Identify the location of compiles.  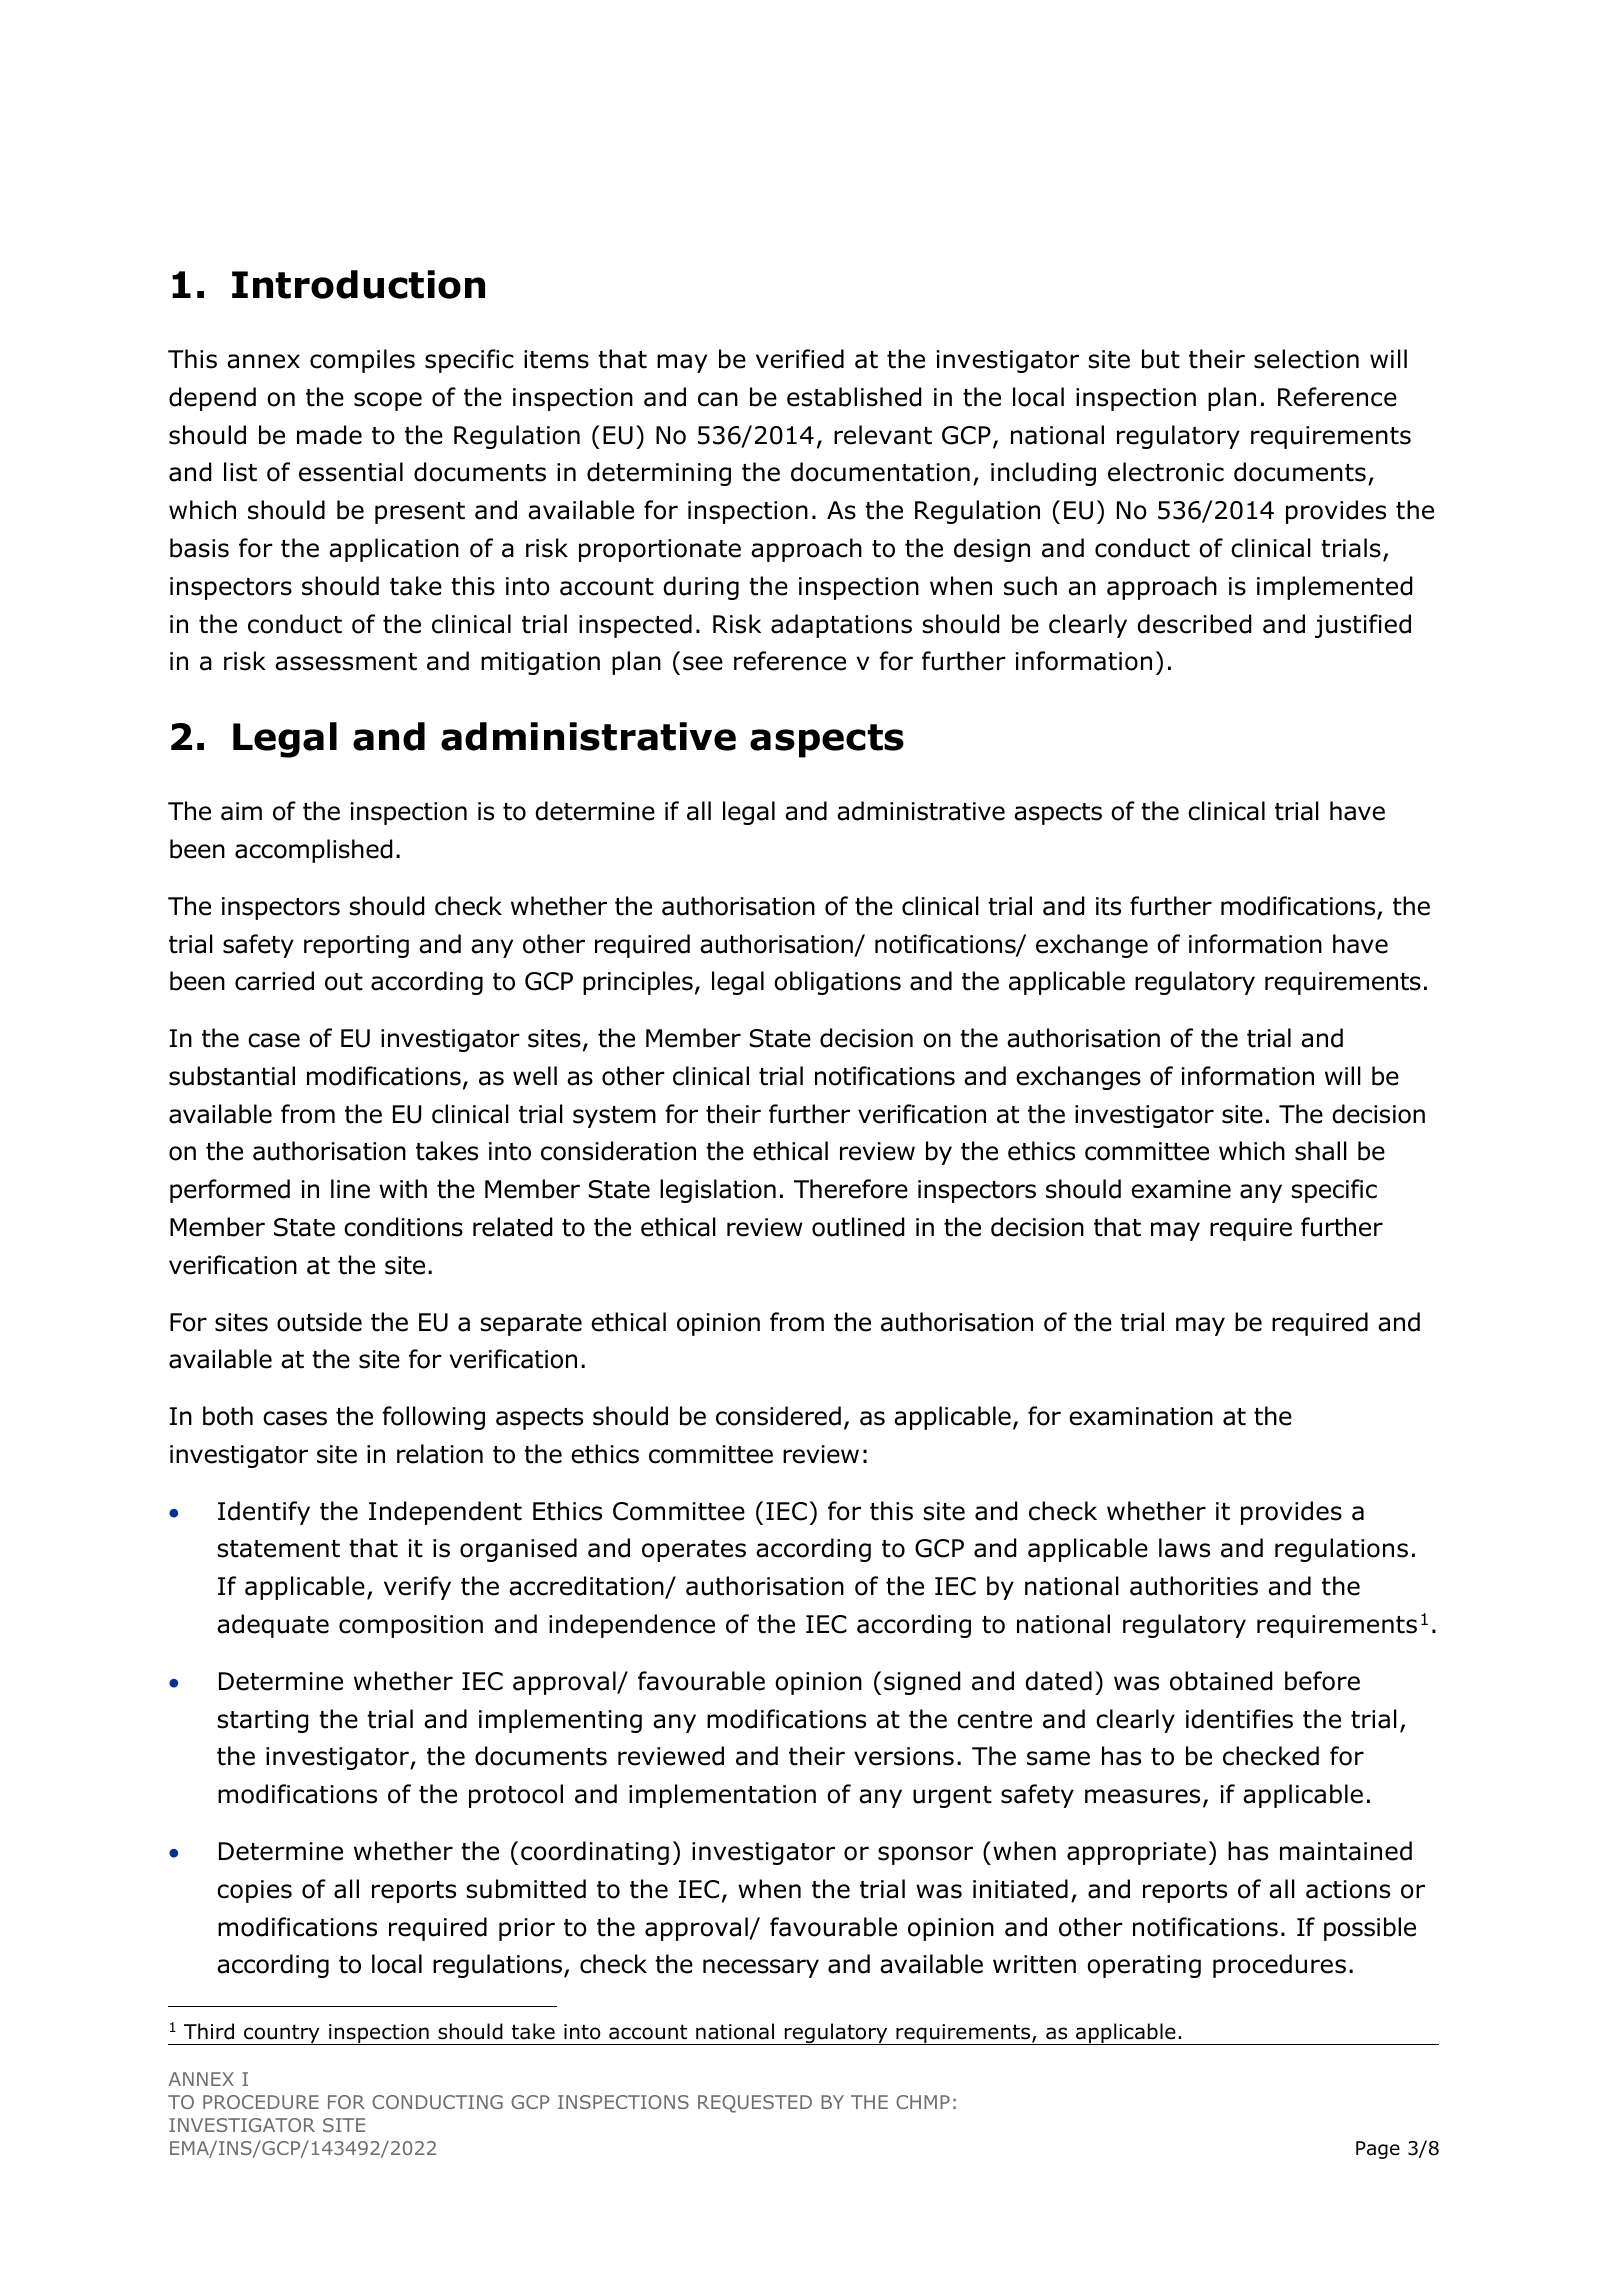
(362, 361).
